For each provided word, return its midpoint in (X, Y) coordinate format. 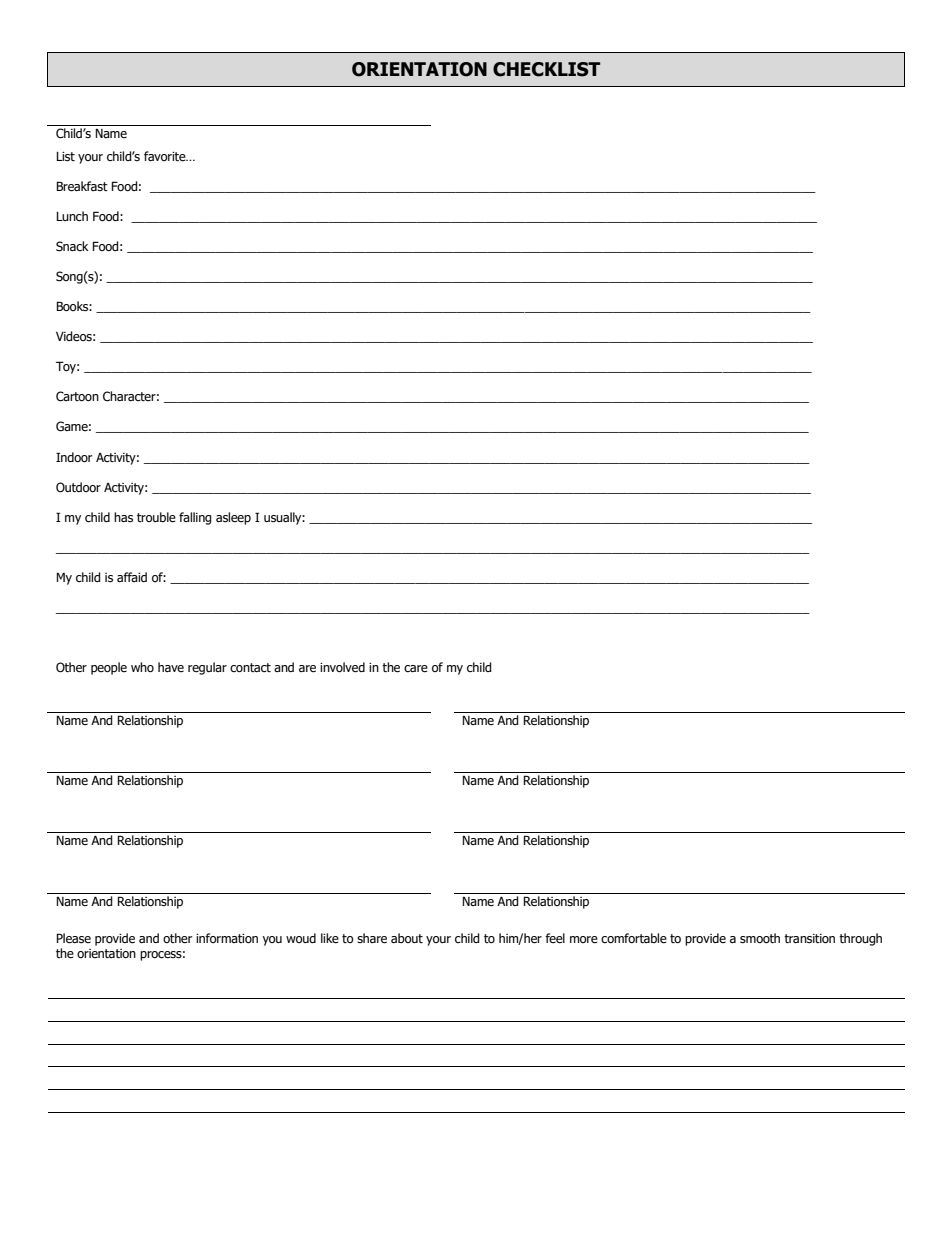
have (171, 667)
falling (195, 518)
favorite (166, 156)
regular (207, 668)
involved (342, 667)
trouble (156, 517)
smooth (760, 938)
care (416, 669)
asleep (233, 518)
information (227, 938)
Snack (72, 246)
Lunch (72, 216)
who (142, 667)
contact (250, 668)
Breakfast (82, 186)
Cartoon (77, 396)
